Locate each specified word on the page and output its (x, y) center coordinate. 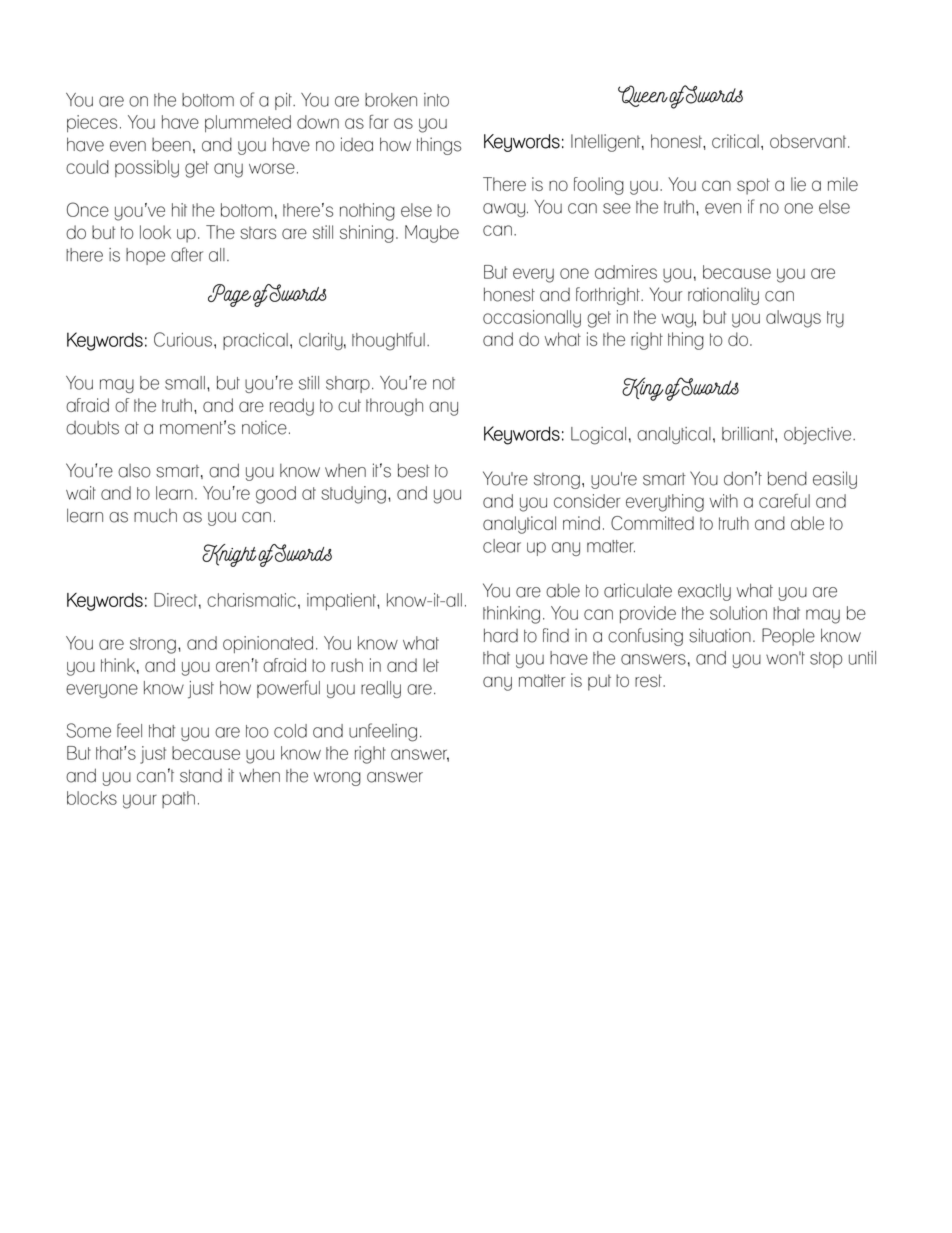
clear (502, 546)
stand (201, 776)
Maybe (432, 234)
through (394, 407)
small (185, 383)
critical (735, 141)
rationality (723, 296)
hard (501, 635)
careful (784, 501)
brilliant (749, 434)
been (171, 145)
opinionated (268, 644)
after (187, 254)
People (788, 637)
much (155, 516)
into (436, 100)
